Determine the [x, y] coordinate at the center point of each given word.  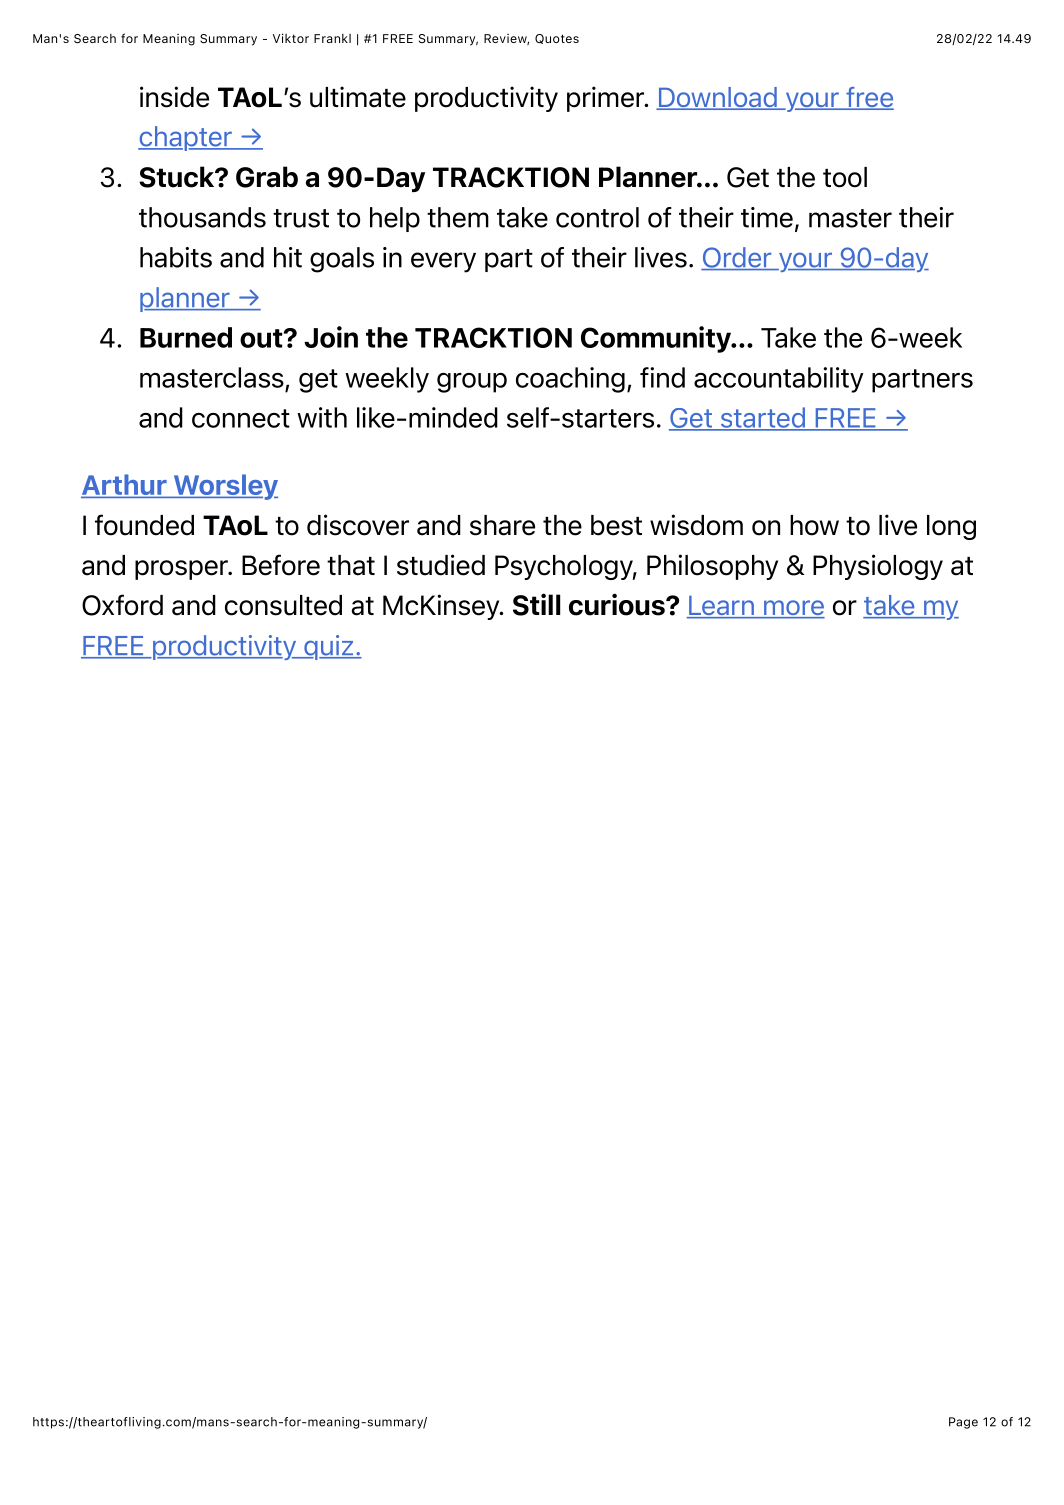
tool [845, 177]
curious [618, 604]
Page [963, 1423]
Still [536, 604]
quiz [329, 647]
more [793, 609]
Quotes [557, 39]
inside [174, 97]
